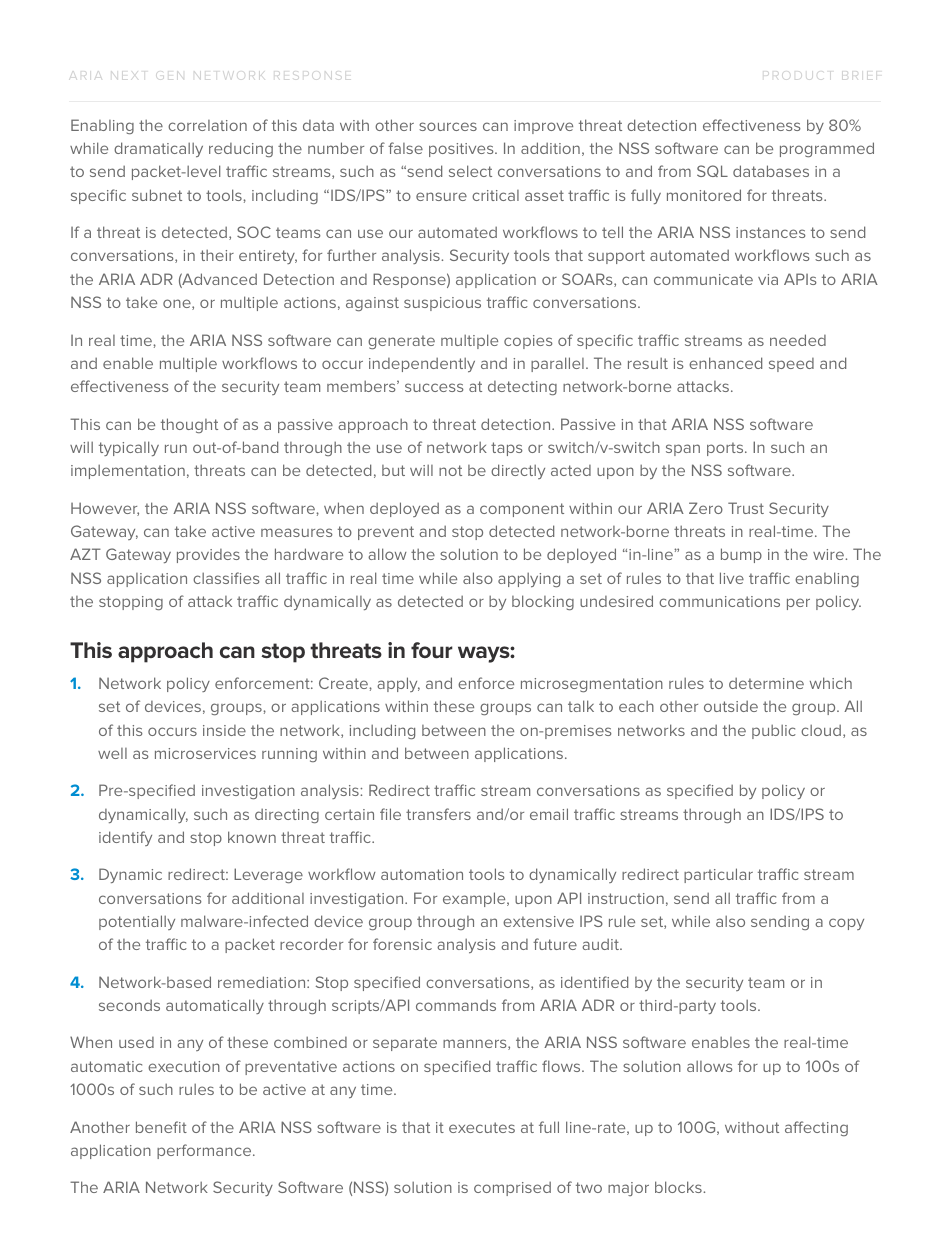 The width and height of the screenshot is (952, 1233). Describe the element at coordinates (462, 150) in the screenshot. I see `positives` at that location.
